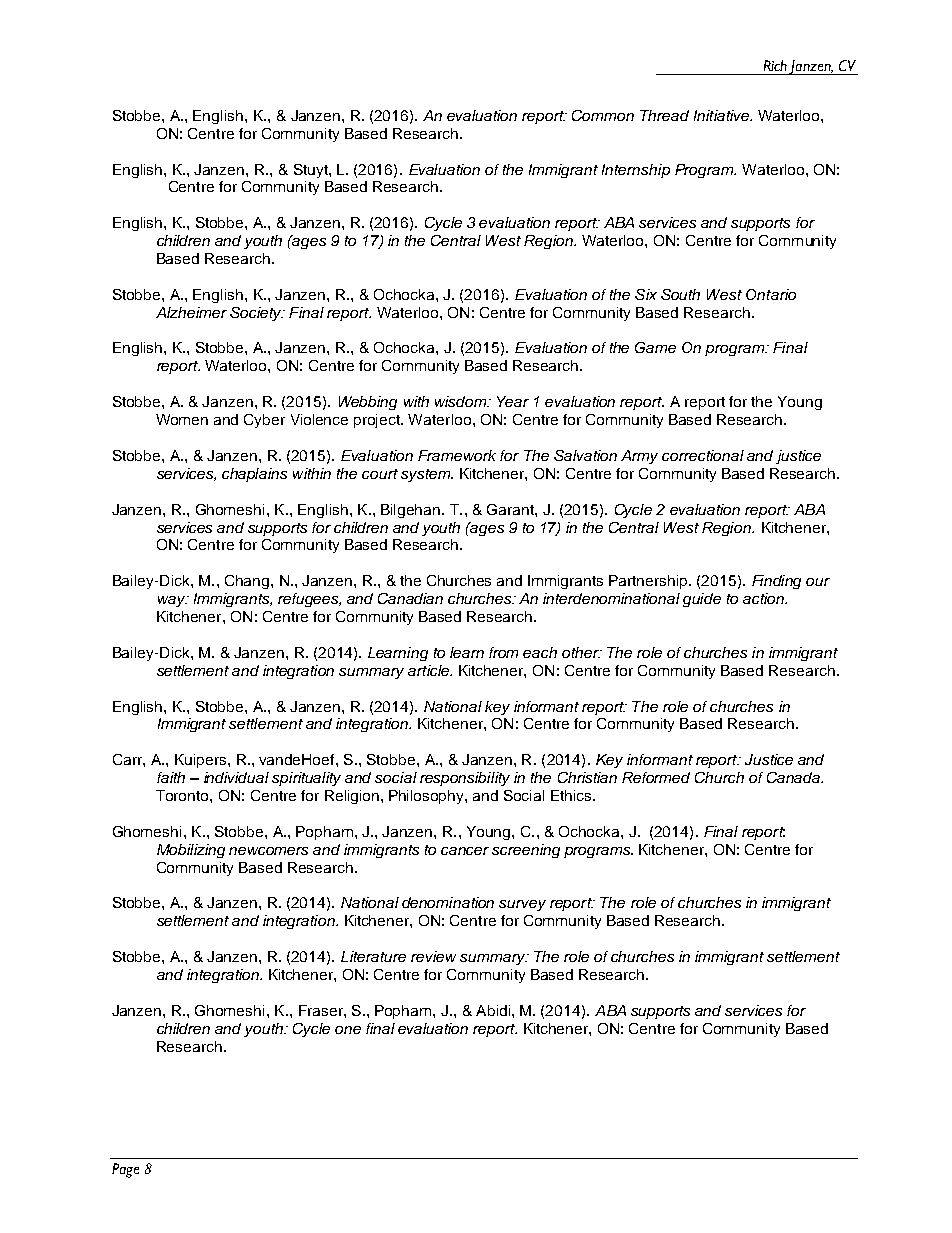  I want to click on Alzheimer, so click(191, 312).
